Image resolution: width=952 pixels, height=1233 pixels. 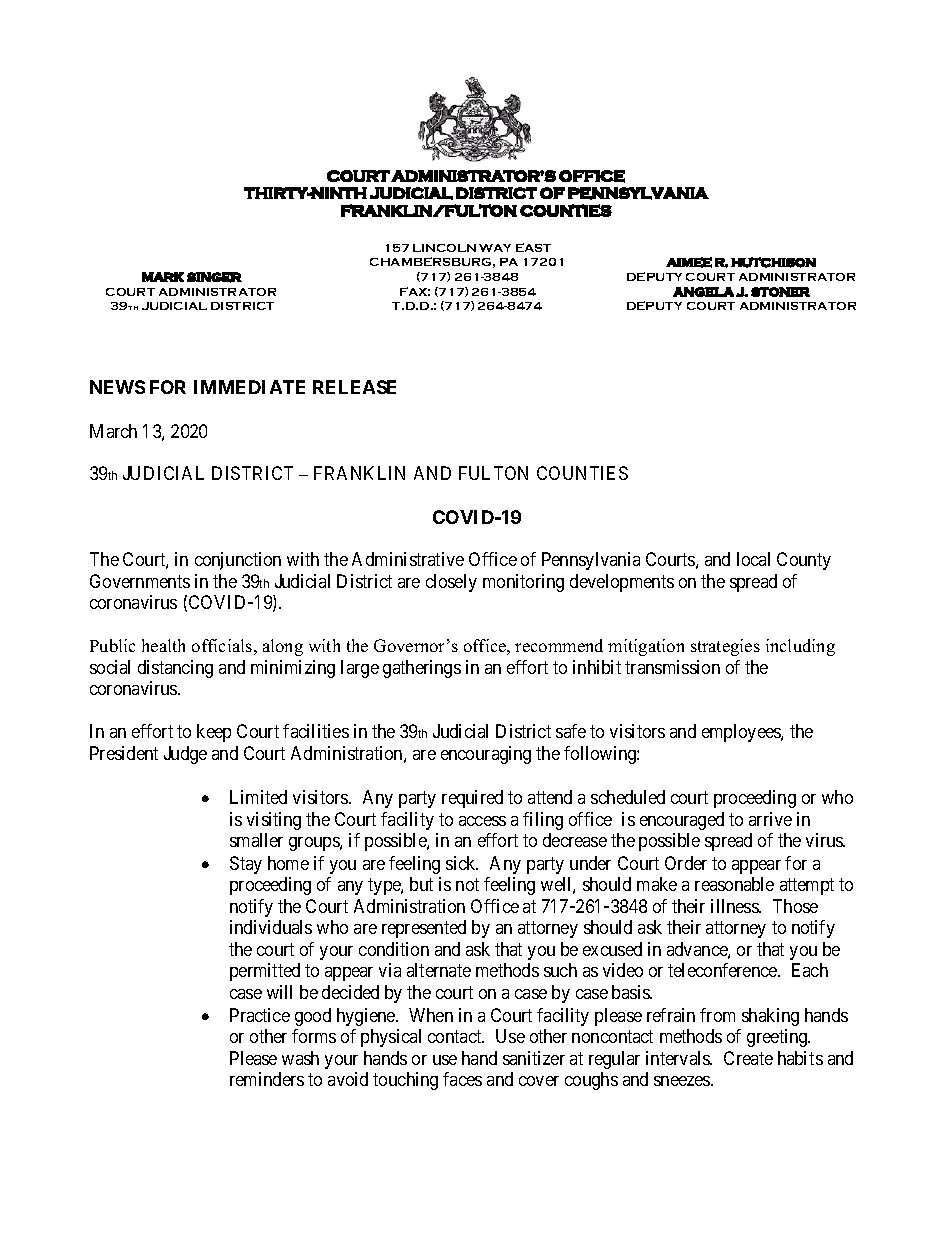 I want to click on ANGELA, so click(x=703, y=292).
